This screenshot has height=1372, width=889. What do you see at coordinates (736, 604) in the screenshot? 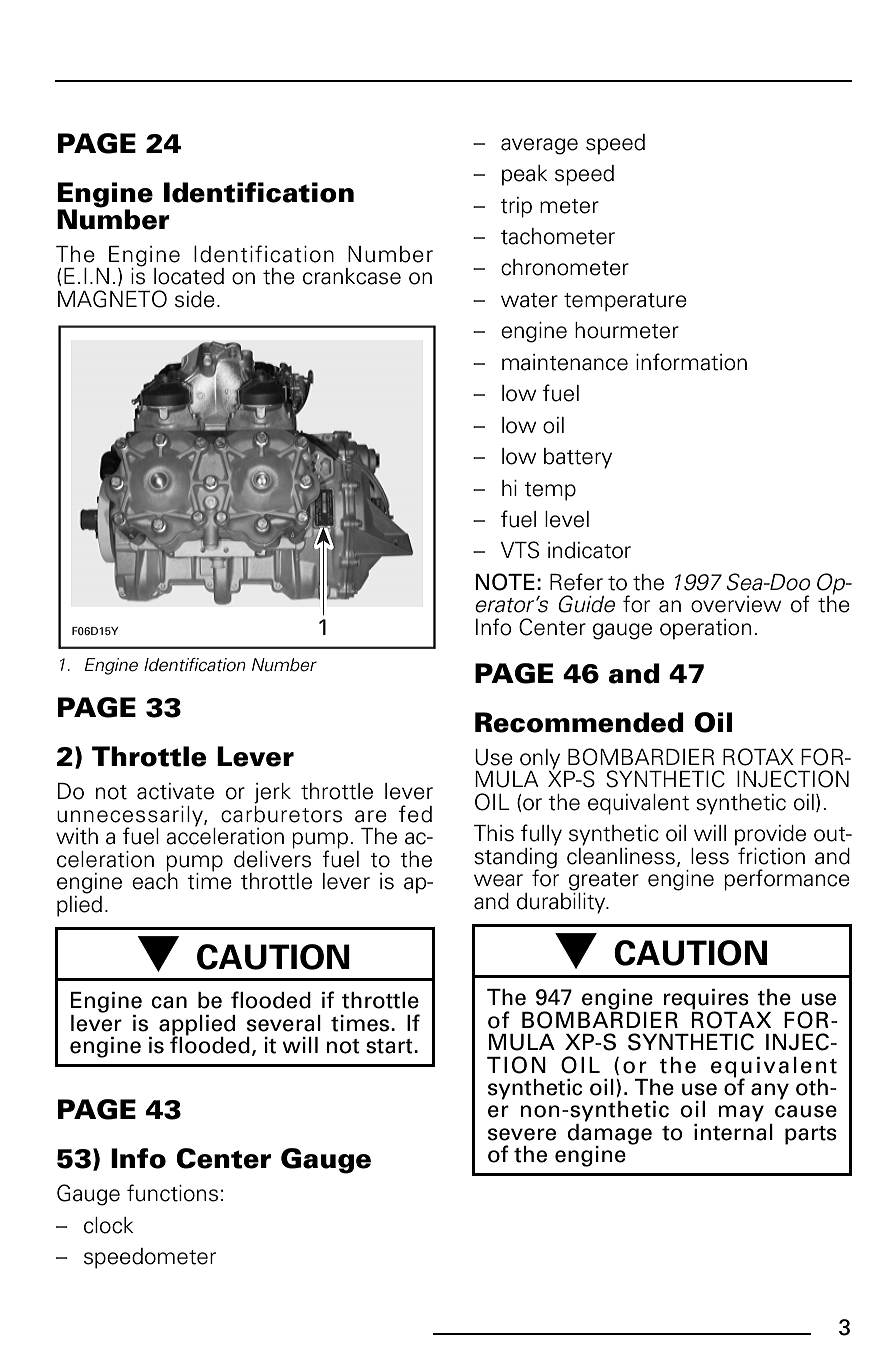
I see `overview` at bounding box center [736, 604].
